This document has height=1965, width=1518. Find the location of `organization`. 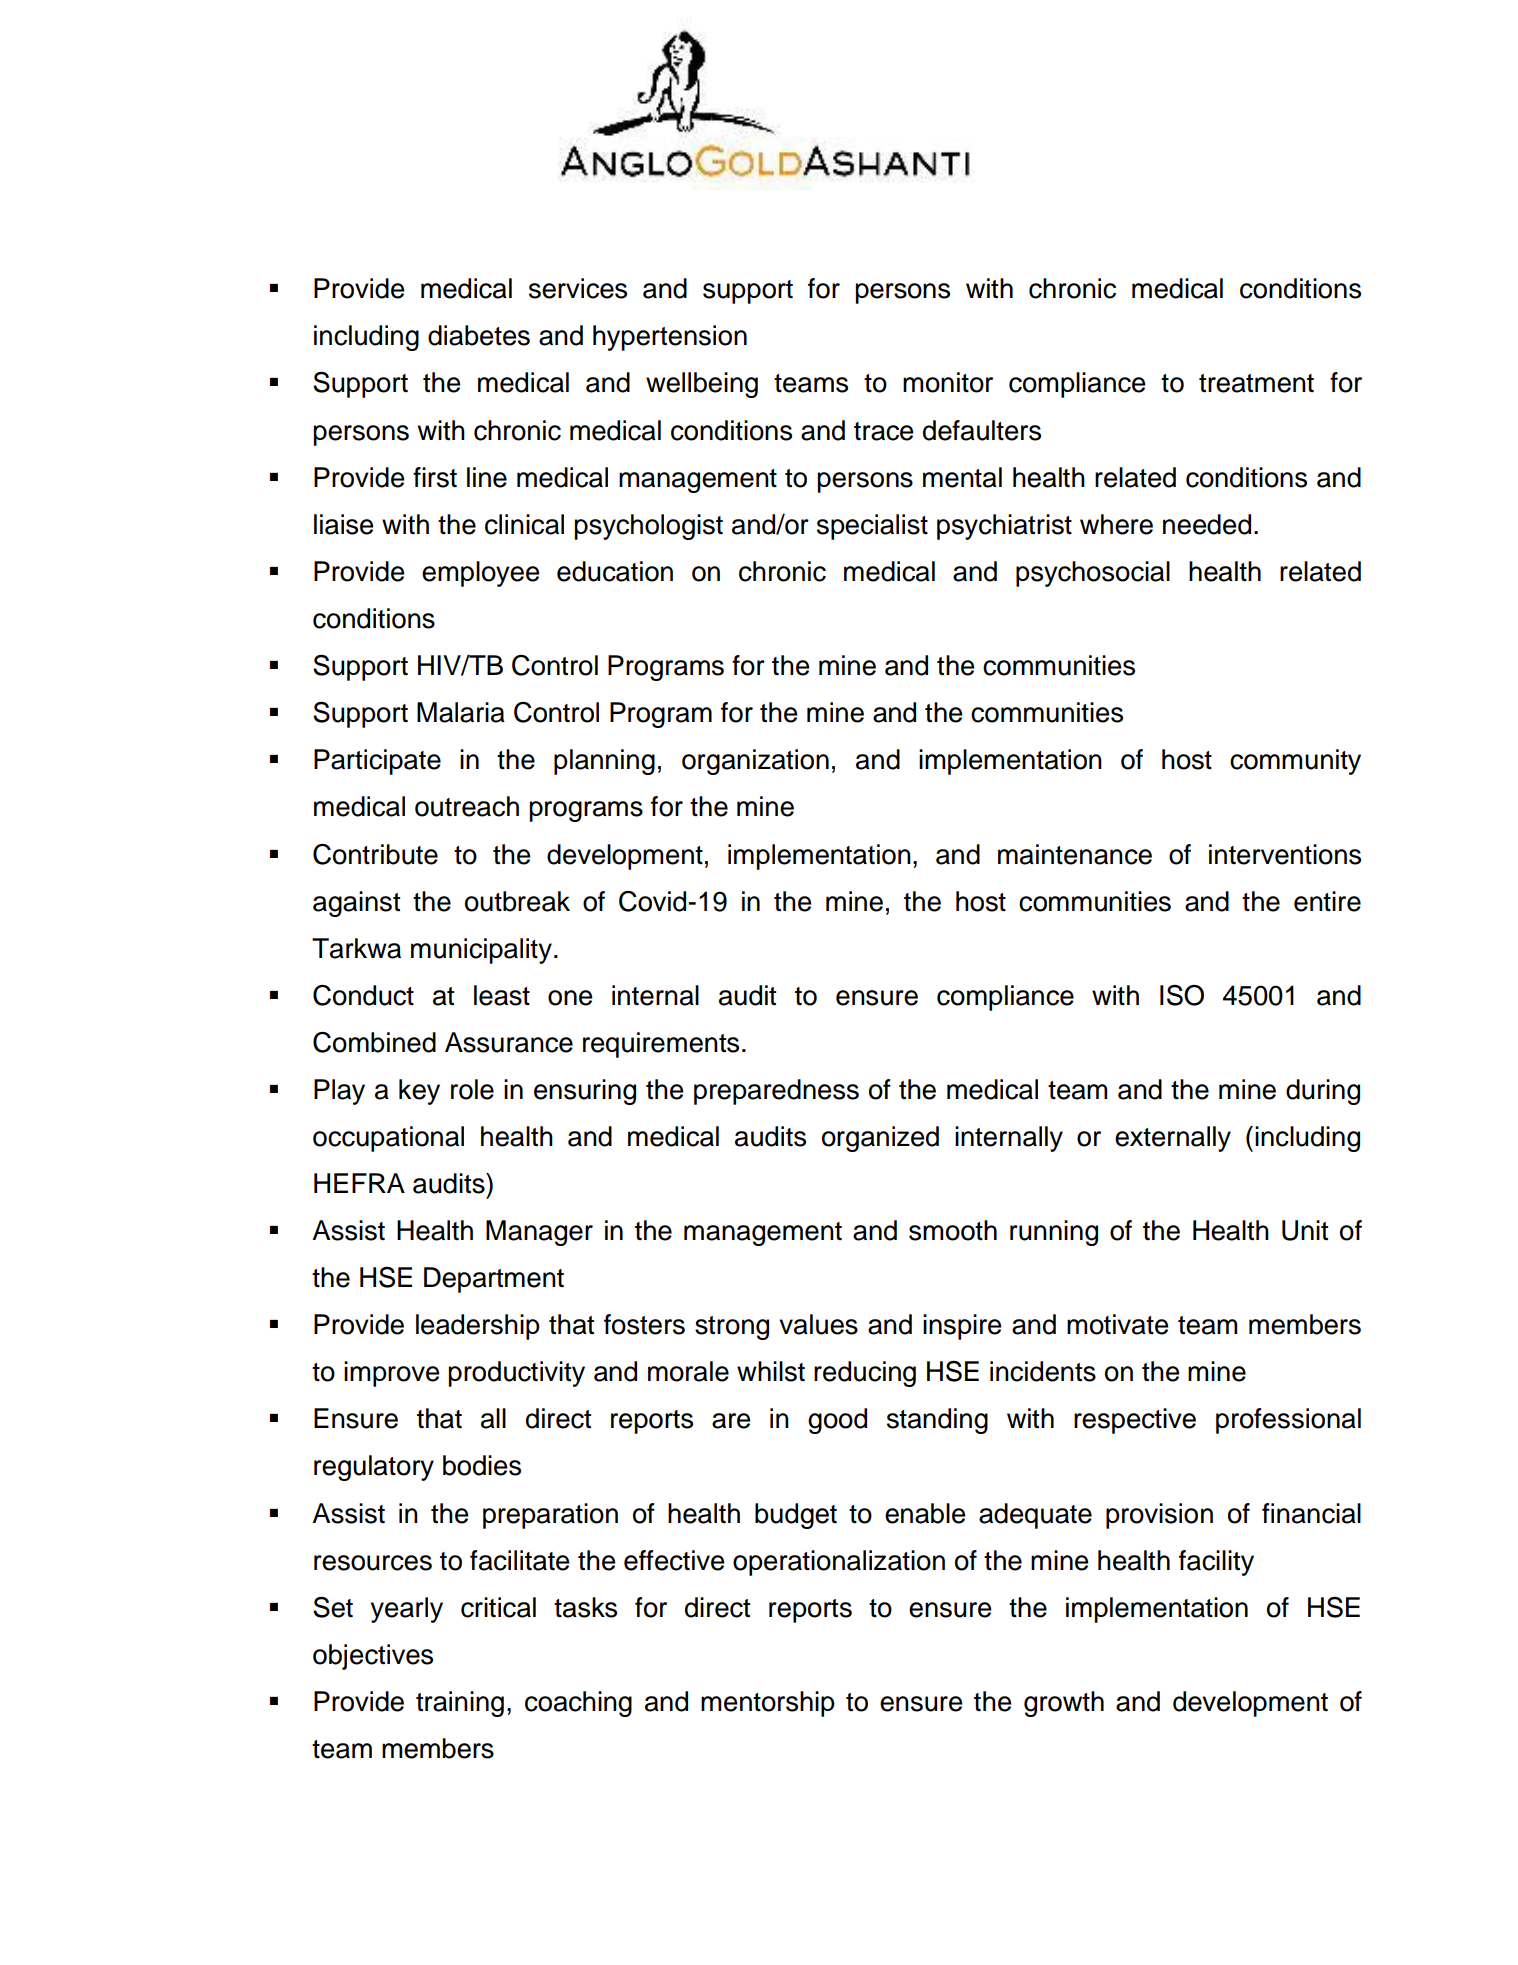

organization is located at coordinates (755, 762).
